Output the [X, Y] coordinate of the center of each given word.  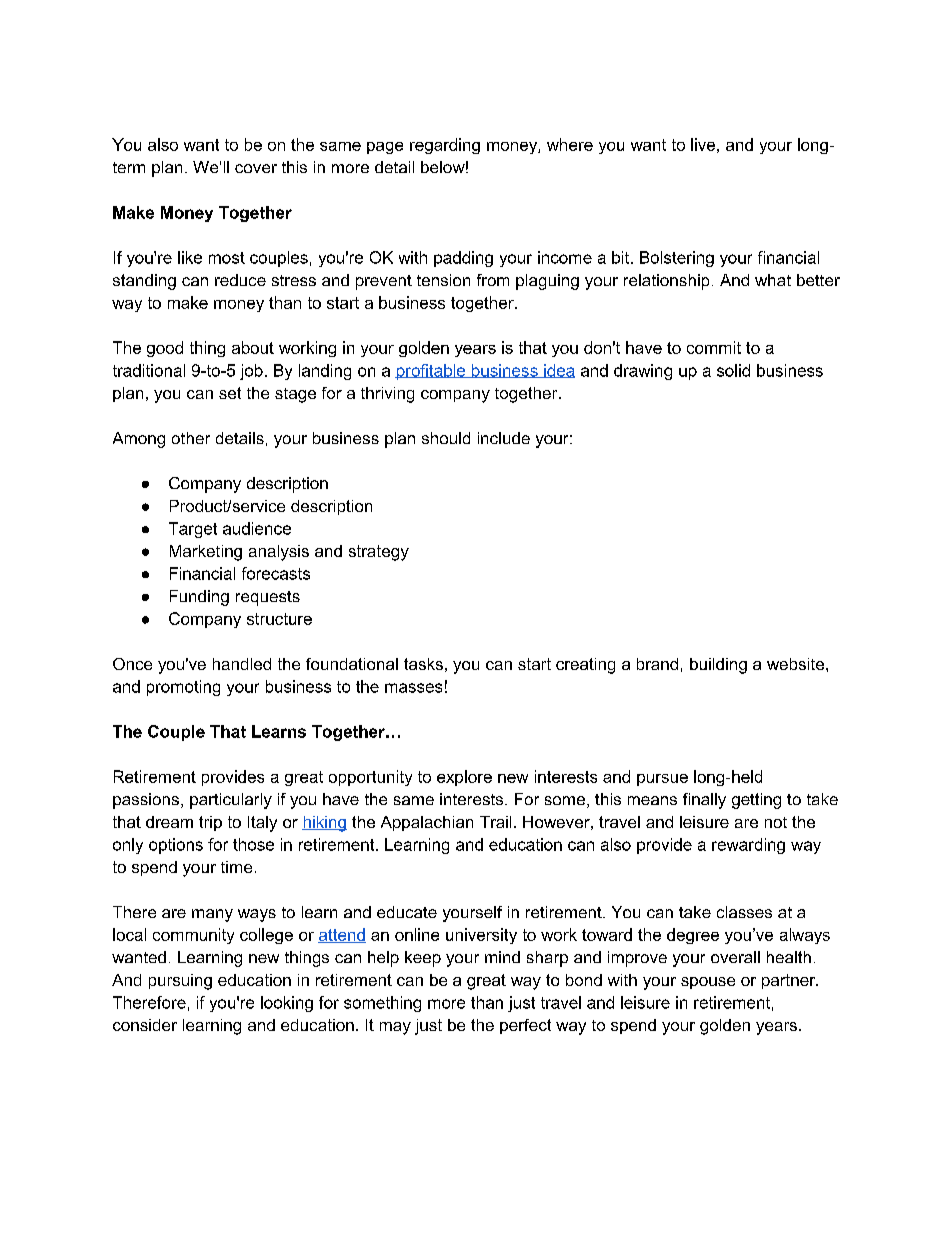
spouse [708, 983]
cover [256, 168]
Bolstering [677, 259]
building [718, 666]
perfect [525, 1026]
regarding [445, 146]
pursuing [180, 982]
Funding [199, 598]
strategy [379, 553]
